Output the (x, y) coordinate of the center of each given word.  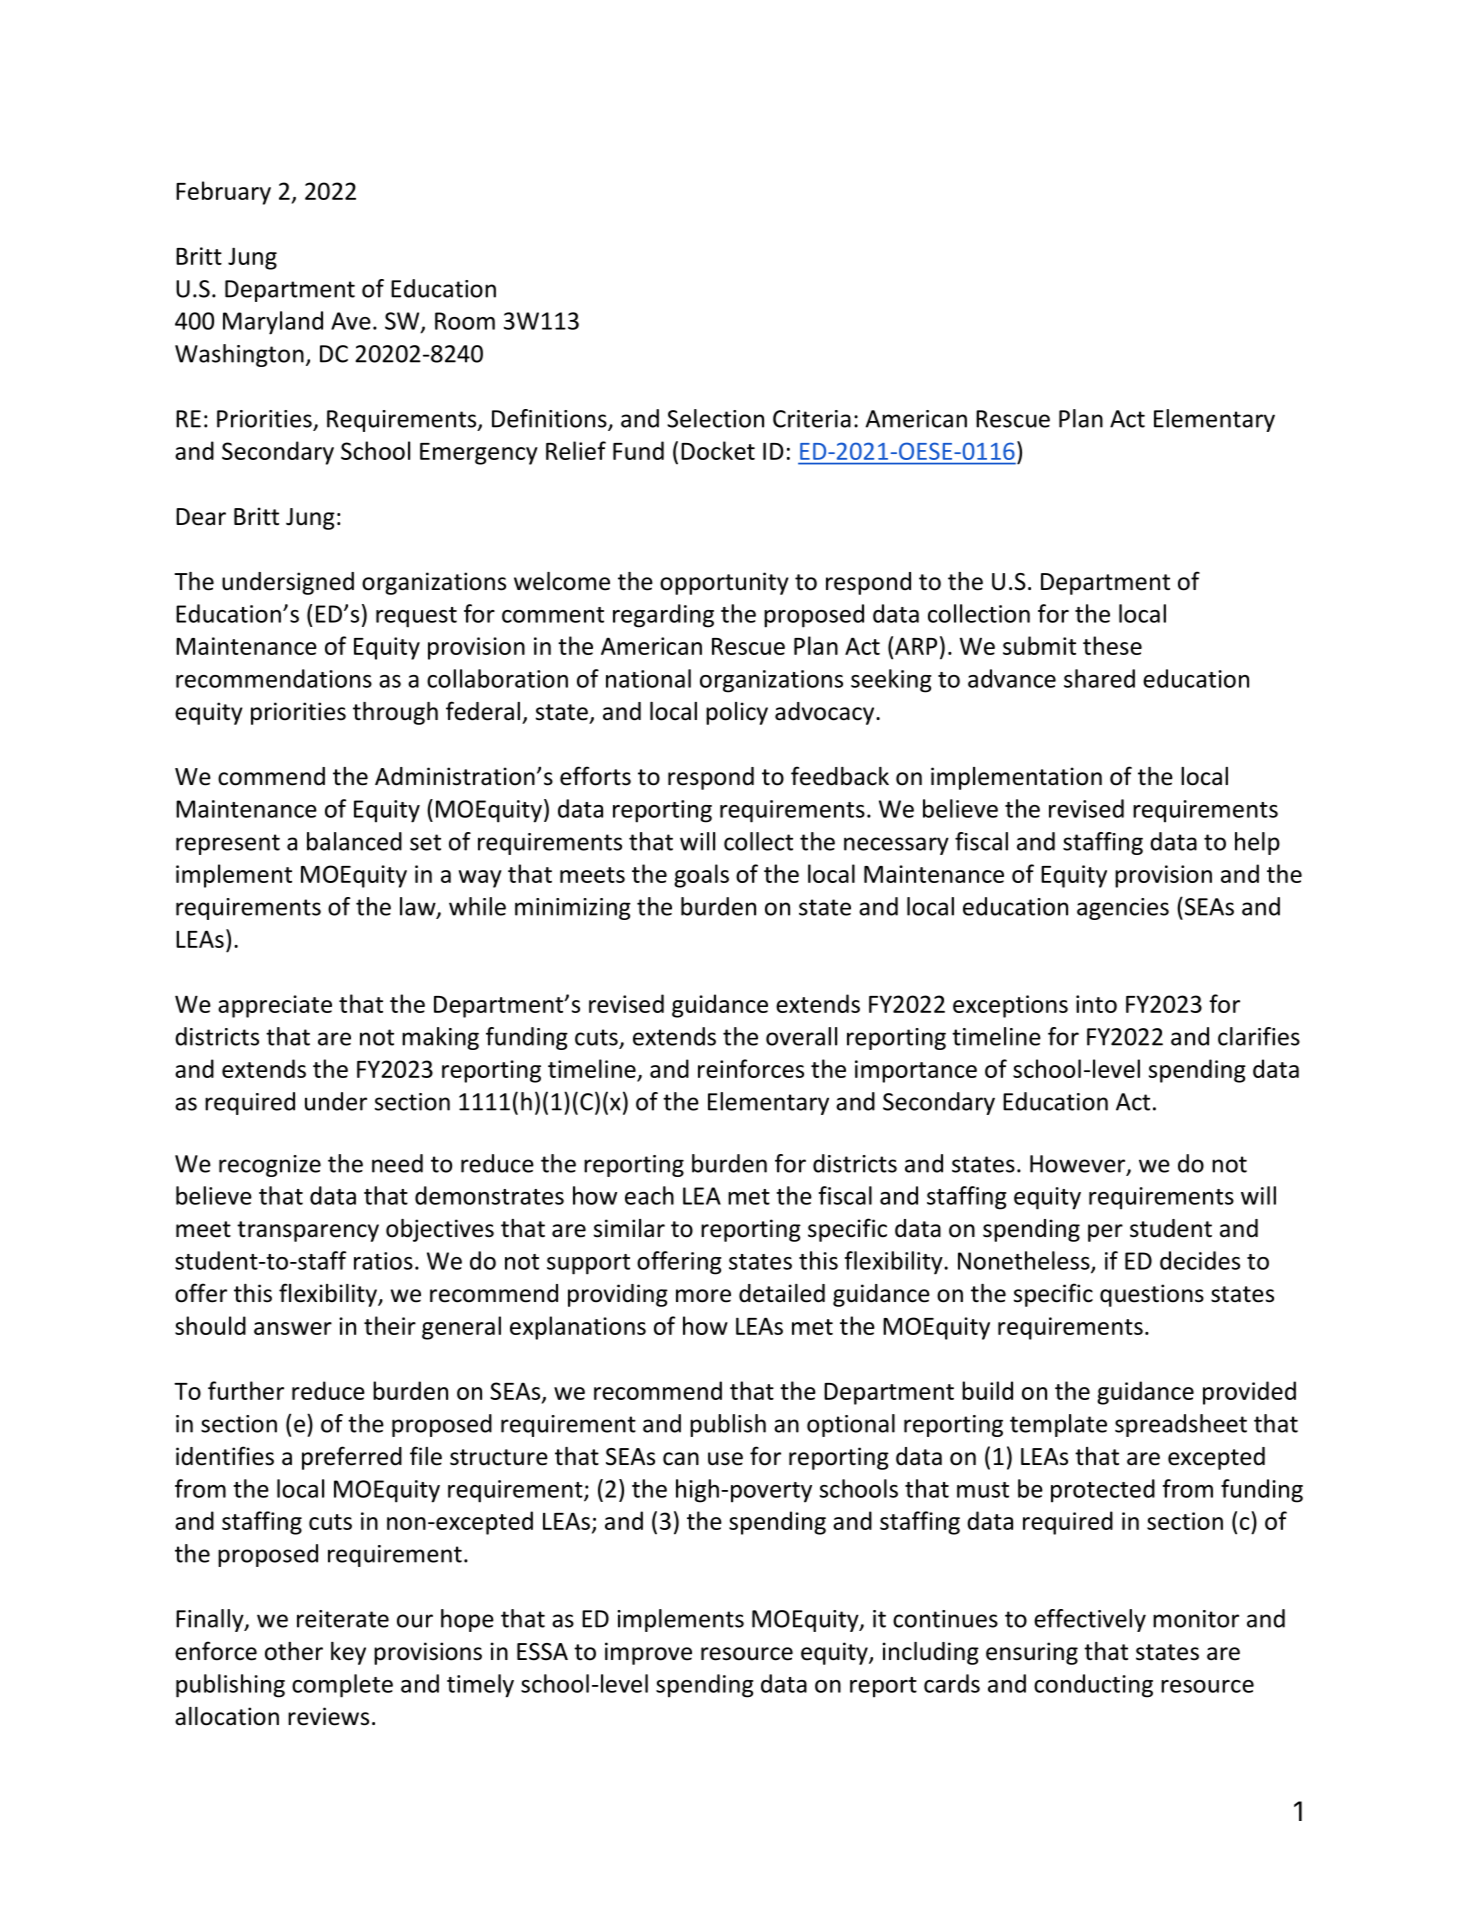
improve (648, 1653)
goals (701, 876)
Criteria (812, 419)
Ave (351, 321)
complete (342, 1686)
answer (293, 1328)
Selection (715, 418)
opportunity (724, 583)
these (1112, 645)
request (416, 617)
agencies (1123, 909)
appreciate (275, 1006)
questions (1152, 1295)
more (703, 1296)
